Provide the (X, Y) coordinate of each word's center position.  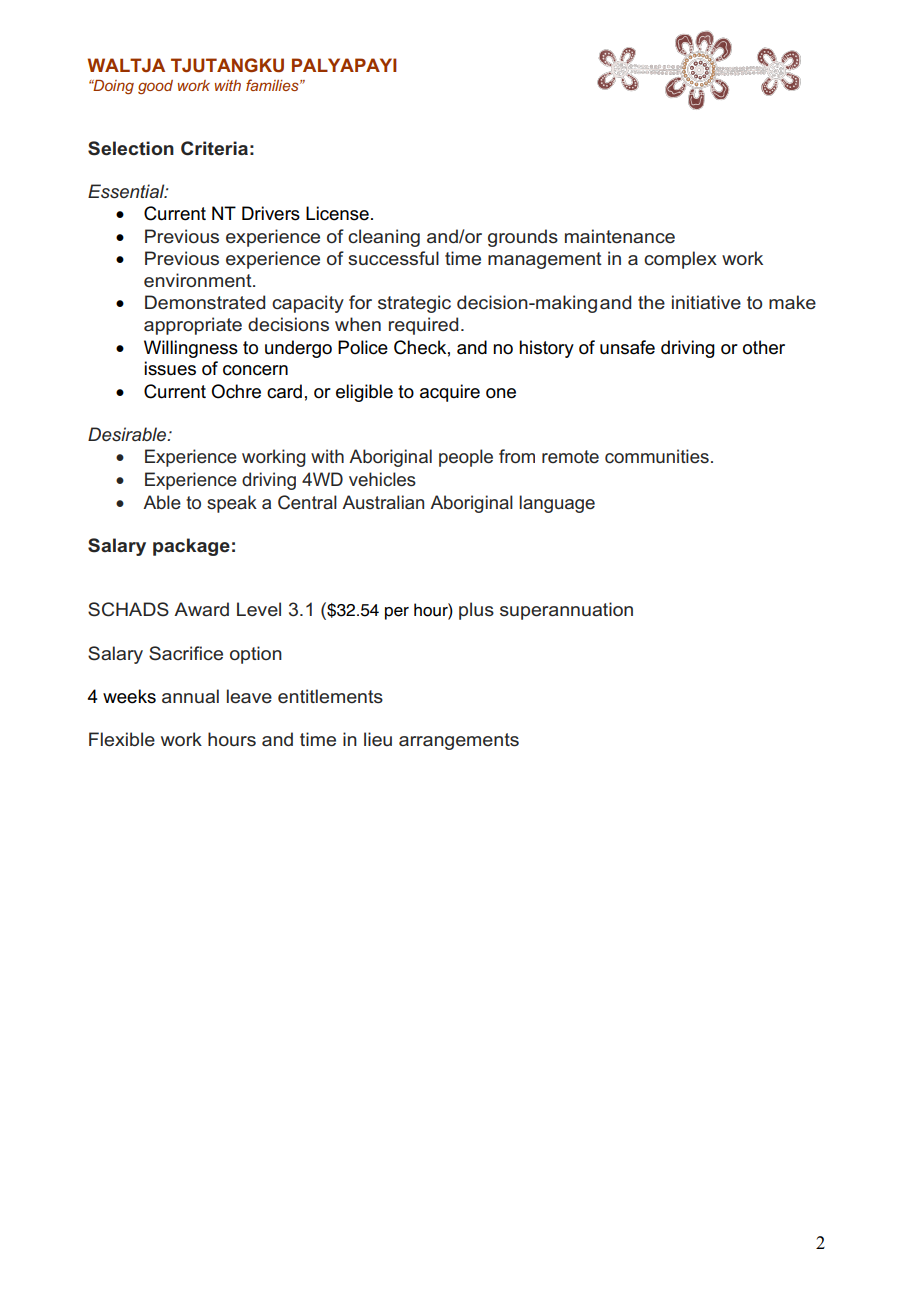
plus (476, 611)
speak (232, 504)
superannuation (566, 611)
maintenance (620, 236)
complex (680, 260)
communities (657, 456)
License (337, 213)
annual (190, 696)
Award (201, 609)
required (423, 326)
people (466, 458)
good (155, 87)
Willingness (191, 349)
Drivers (271, 213)
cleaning (384, 238)
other (764, 347)
